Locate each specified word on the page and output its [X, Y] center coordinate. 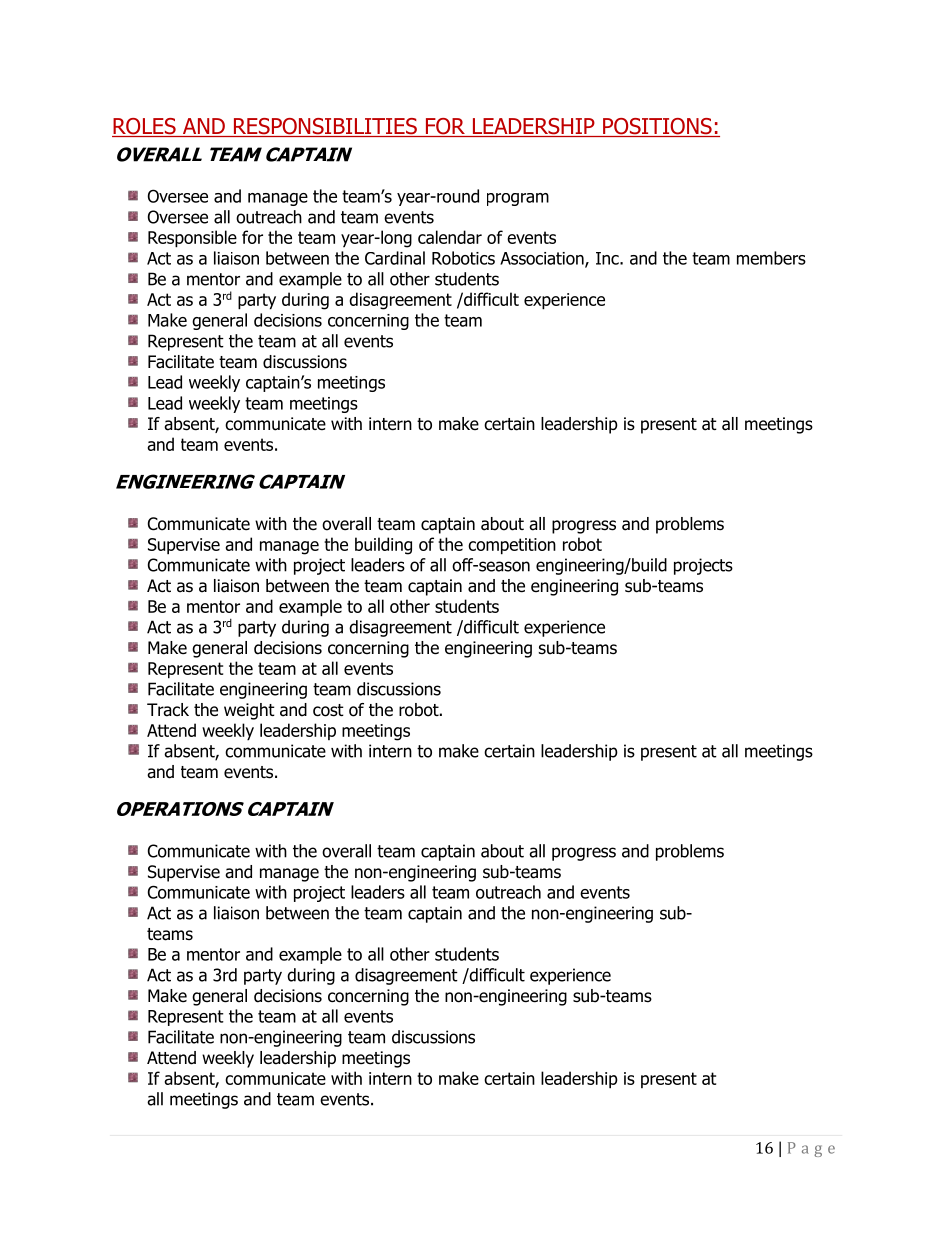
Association [543, 259]
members [771, 258]
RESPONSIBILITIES [325, 127]
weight [249, 711]
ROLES [145, 127]
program [518, 199]
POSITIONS [657, 127]
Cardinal [395, 258]
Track [168, 710]
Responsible [192, 239]
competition [512, 546]
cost [328, 710]
